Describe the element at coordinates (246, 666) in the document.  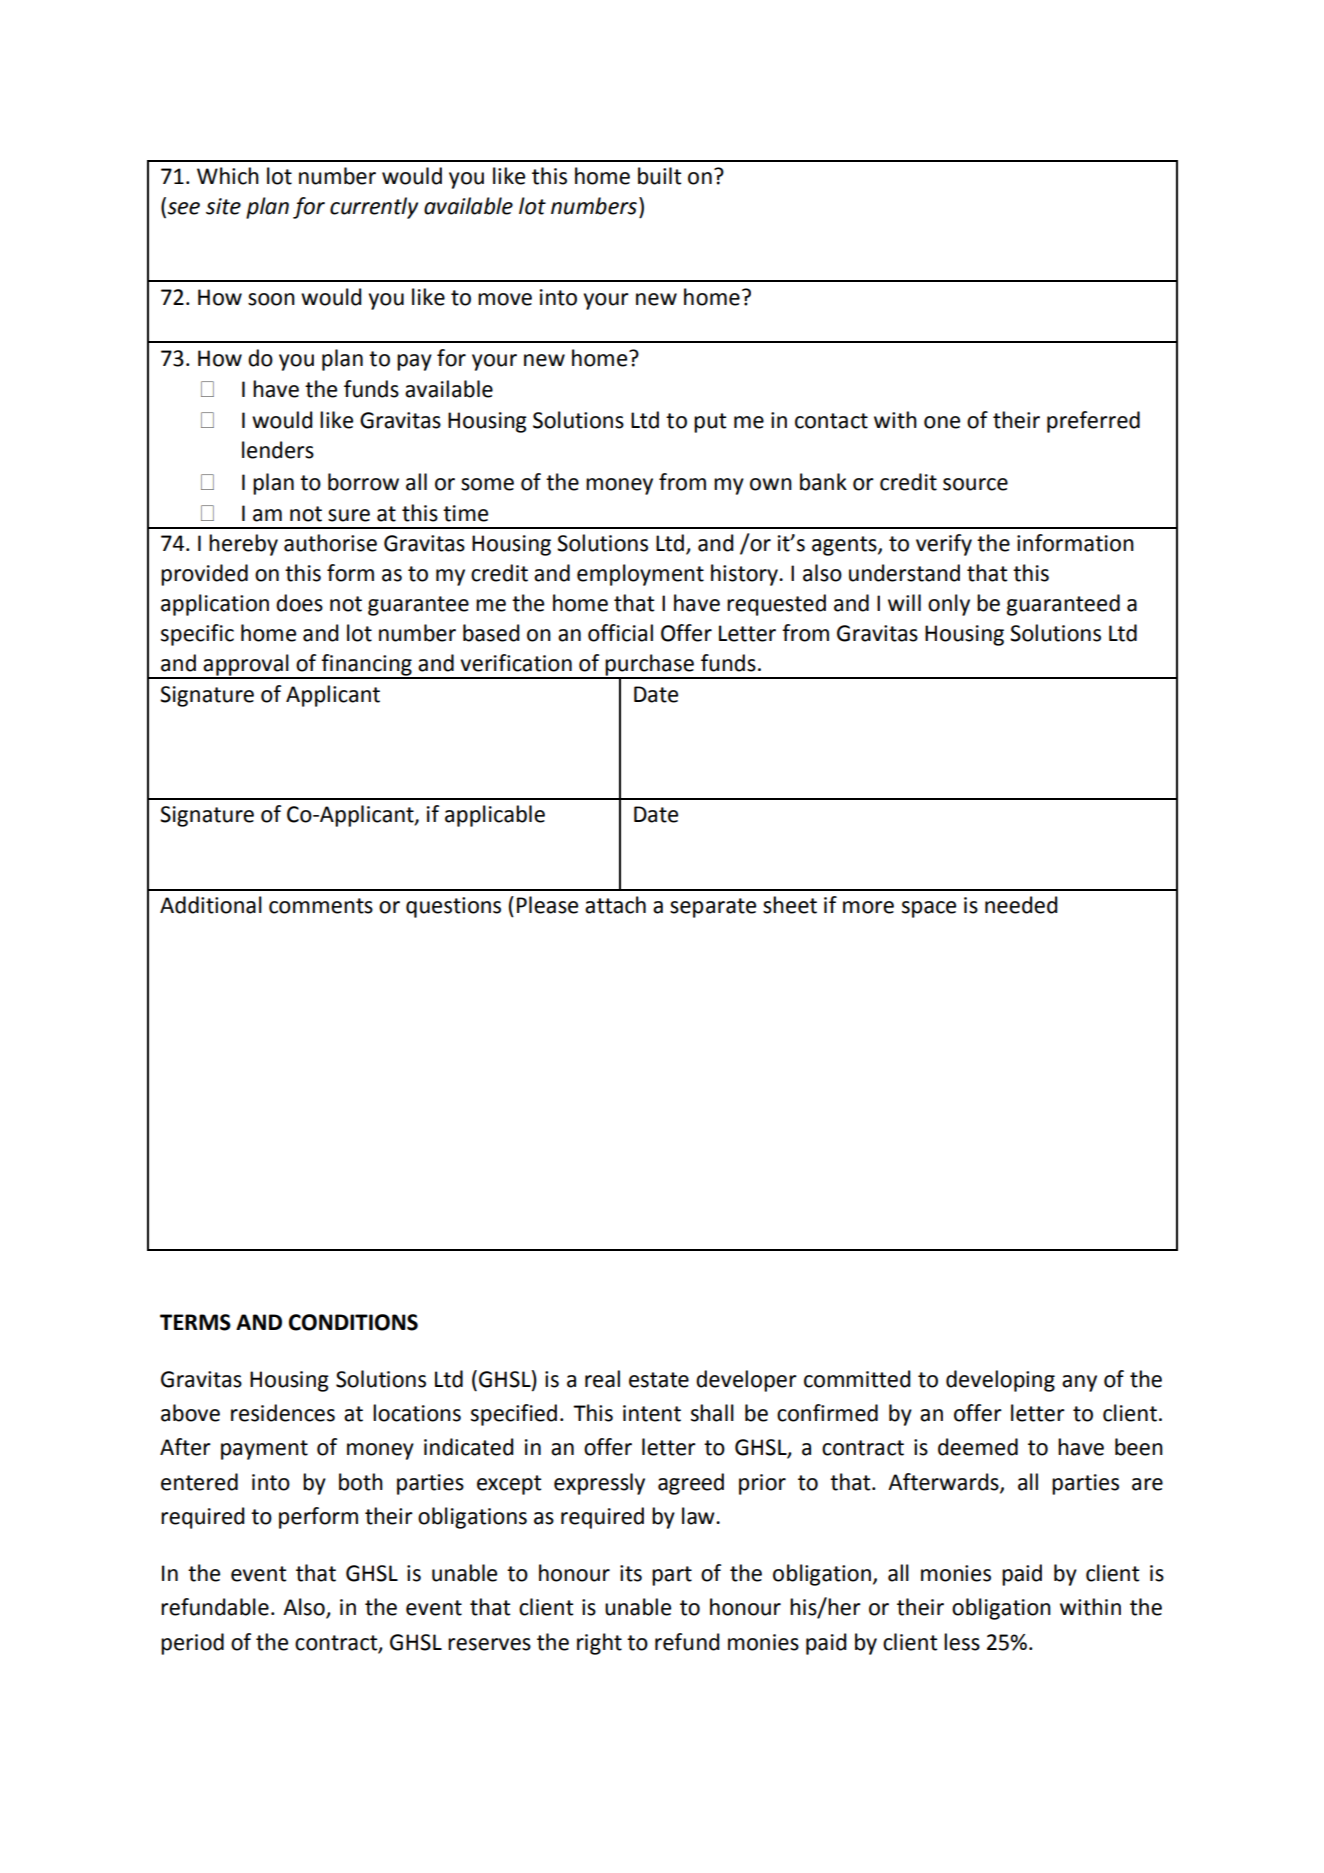
I see `approval` at that location.
